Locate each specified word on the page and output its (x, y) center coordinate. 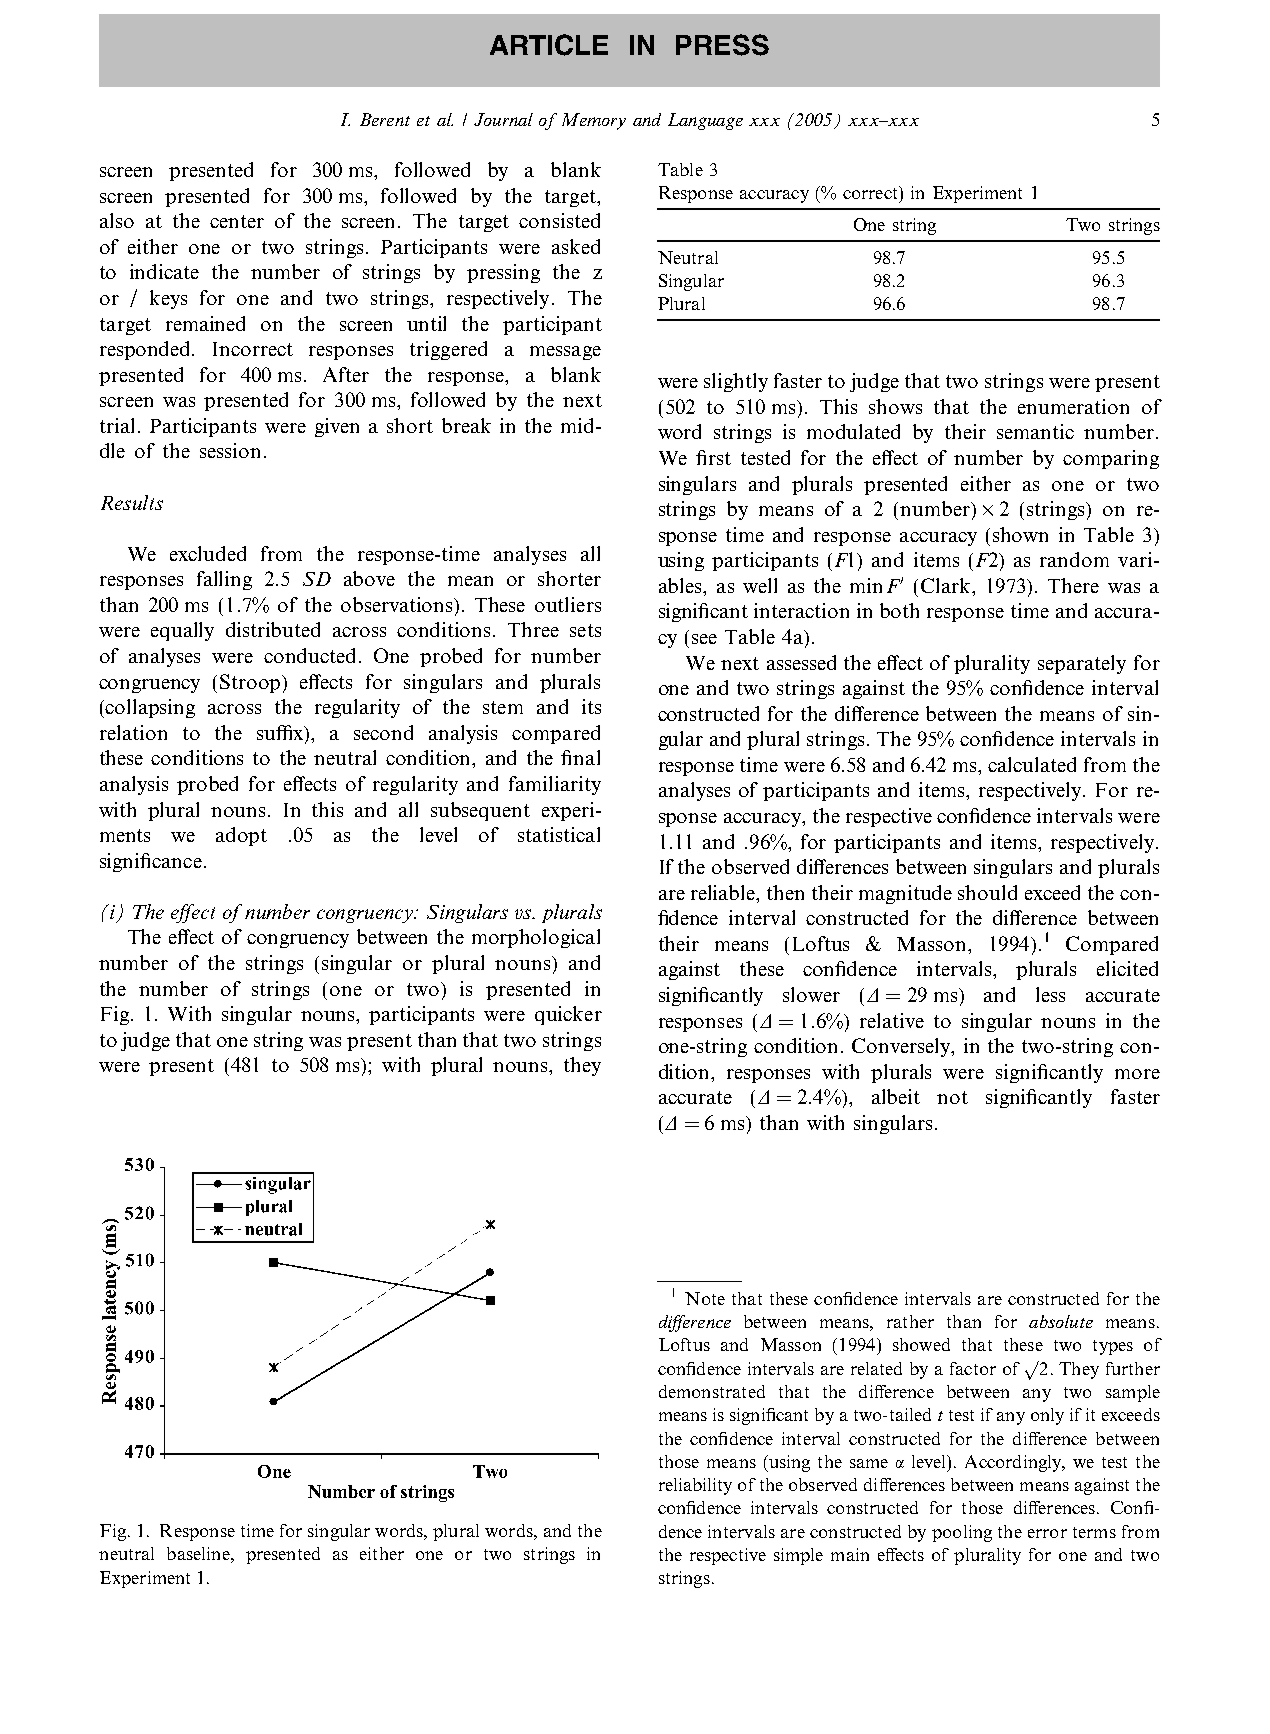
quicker (568, 1015)
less (1050, 994)
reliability (695, 1486)
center (237, 221)
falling (224, 580)
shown (1020, 534)
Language (705, 121)
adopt (241, 836)
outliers (568, 604)
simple (798, 1556)
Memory (594, 121)
